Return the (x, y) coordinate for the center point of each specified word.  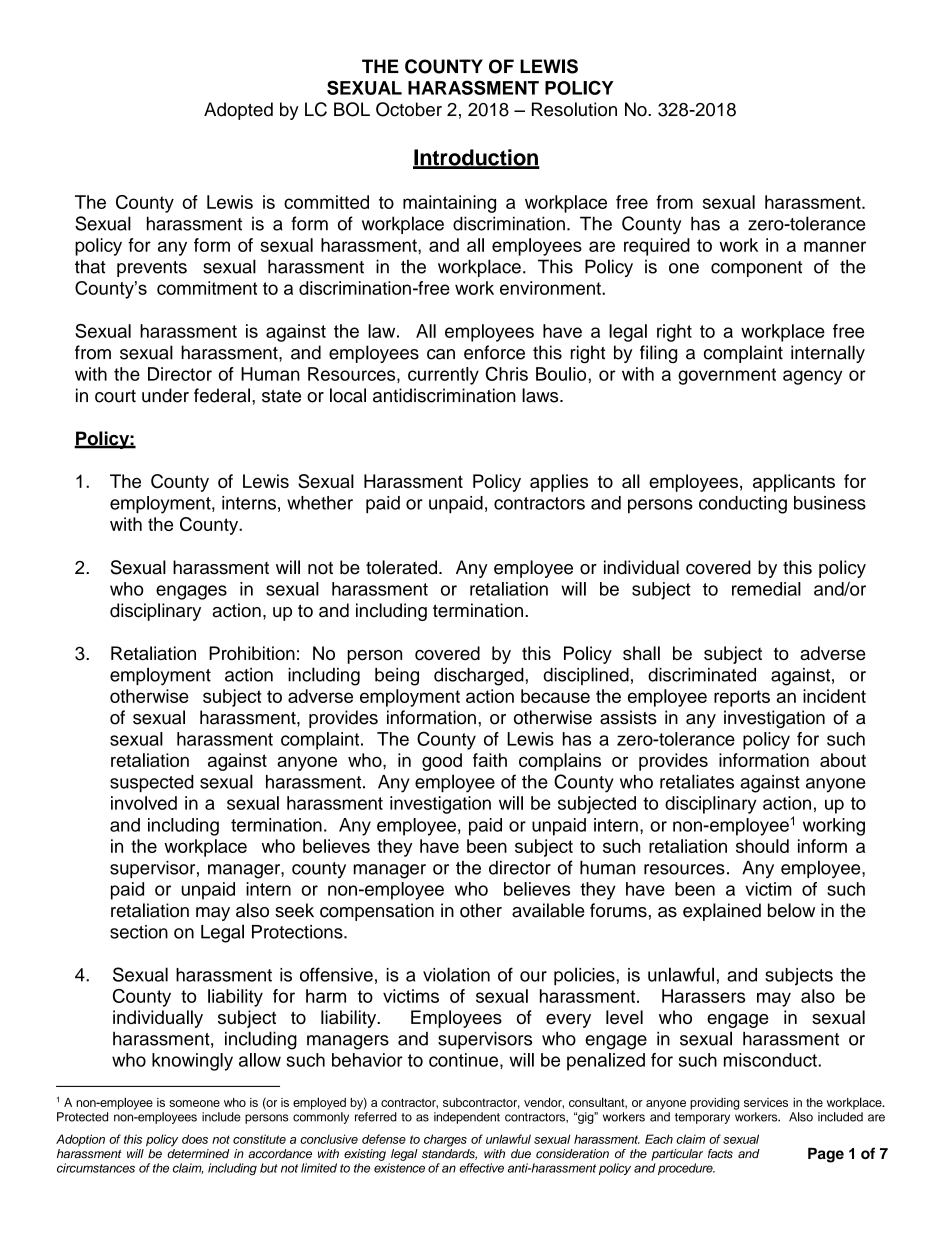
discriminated (702, 675)
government (727, 376)
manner (835, 246)
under (165, 395)
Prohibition (252, 653)
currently (443, 376)
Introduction (476, 158)
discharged (479, 677)
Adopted (238, 111)
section (139, 932)
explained (722, 912)
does (195, 1139)
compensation (377, 912)
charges (445, 1140)
